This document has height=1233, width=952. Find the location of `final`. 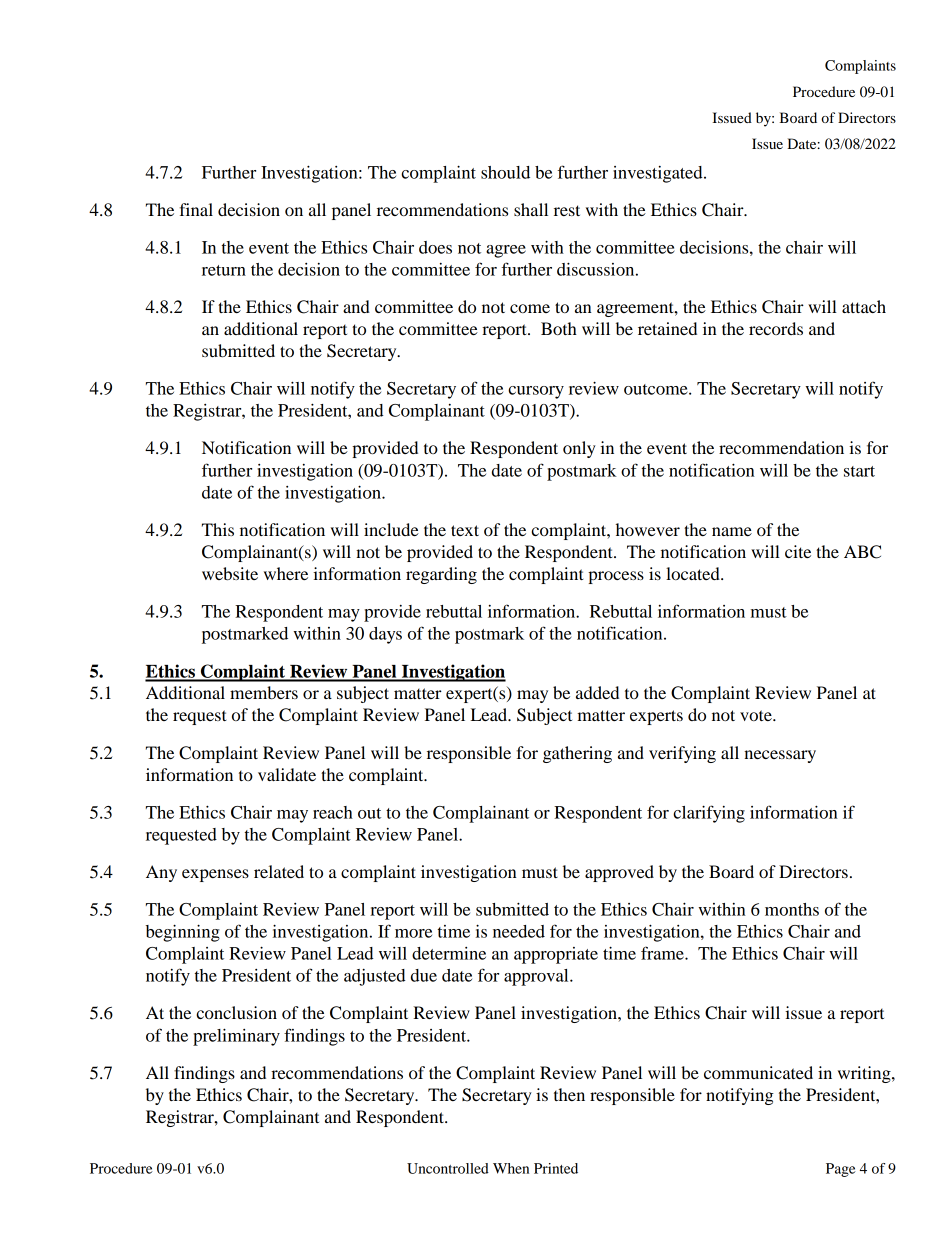

final is located at coordinates (196, 209).
